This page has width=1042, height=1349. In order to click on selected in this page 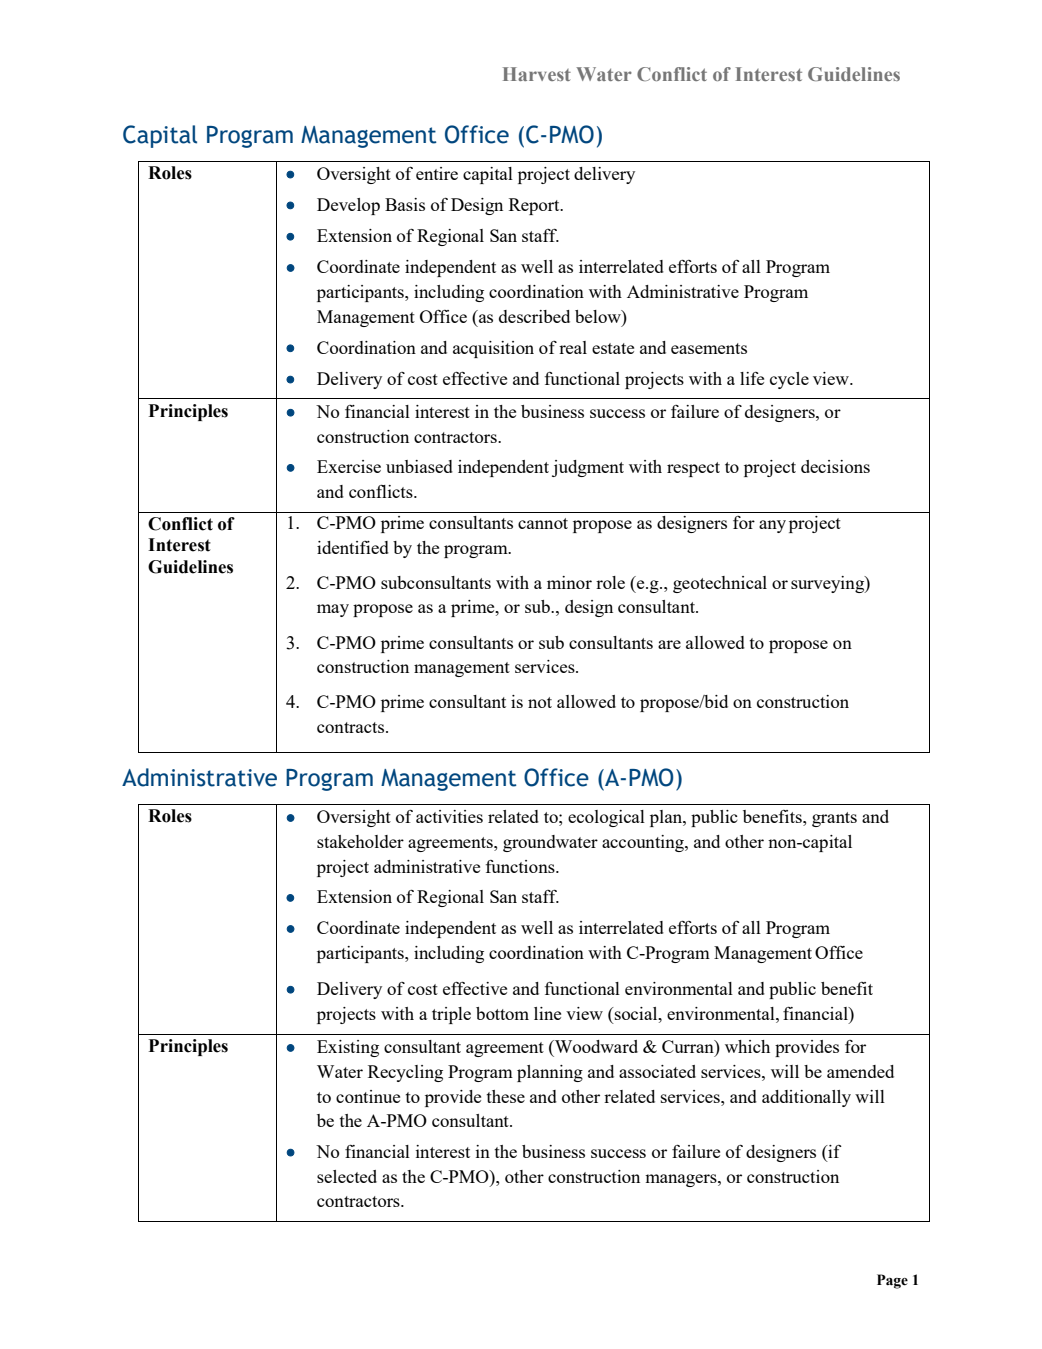, I will do `click(347, 1176)`.
